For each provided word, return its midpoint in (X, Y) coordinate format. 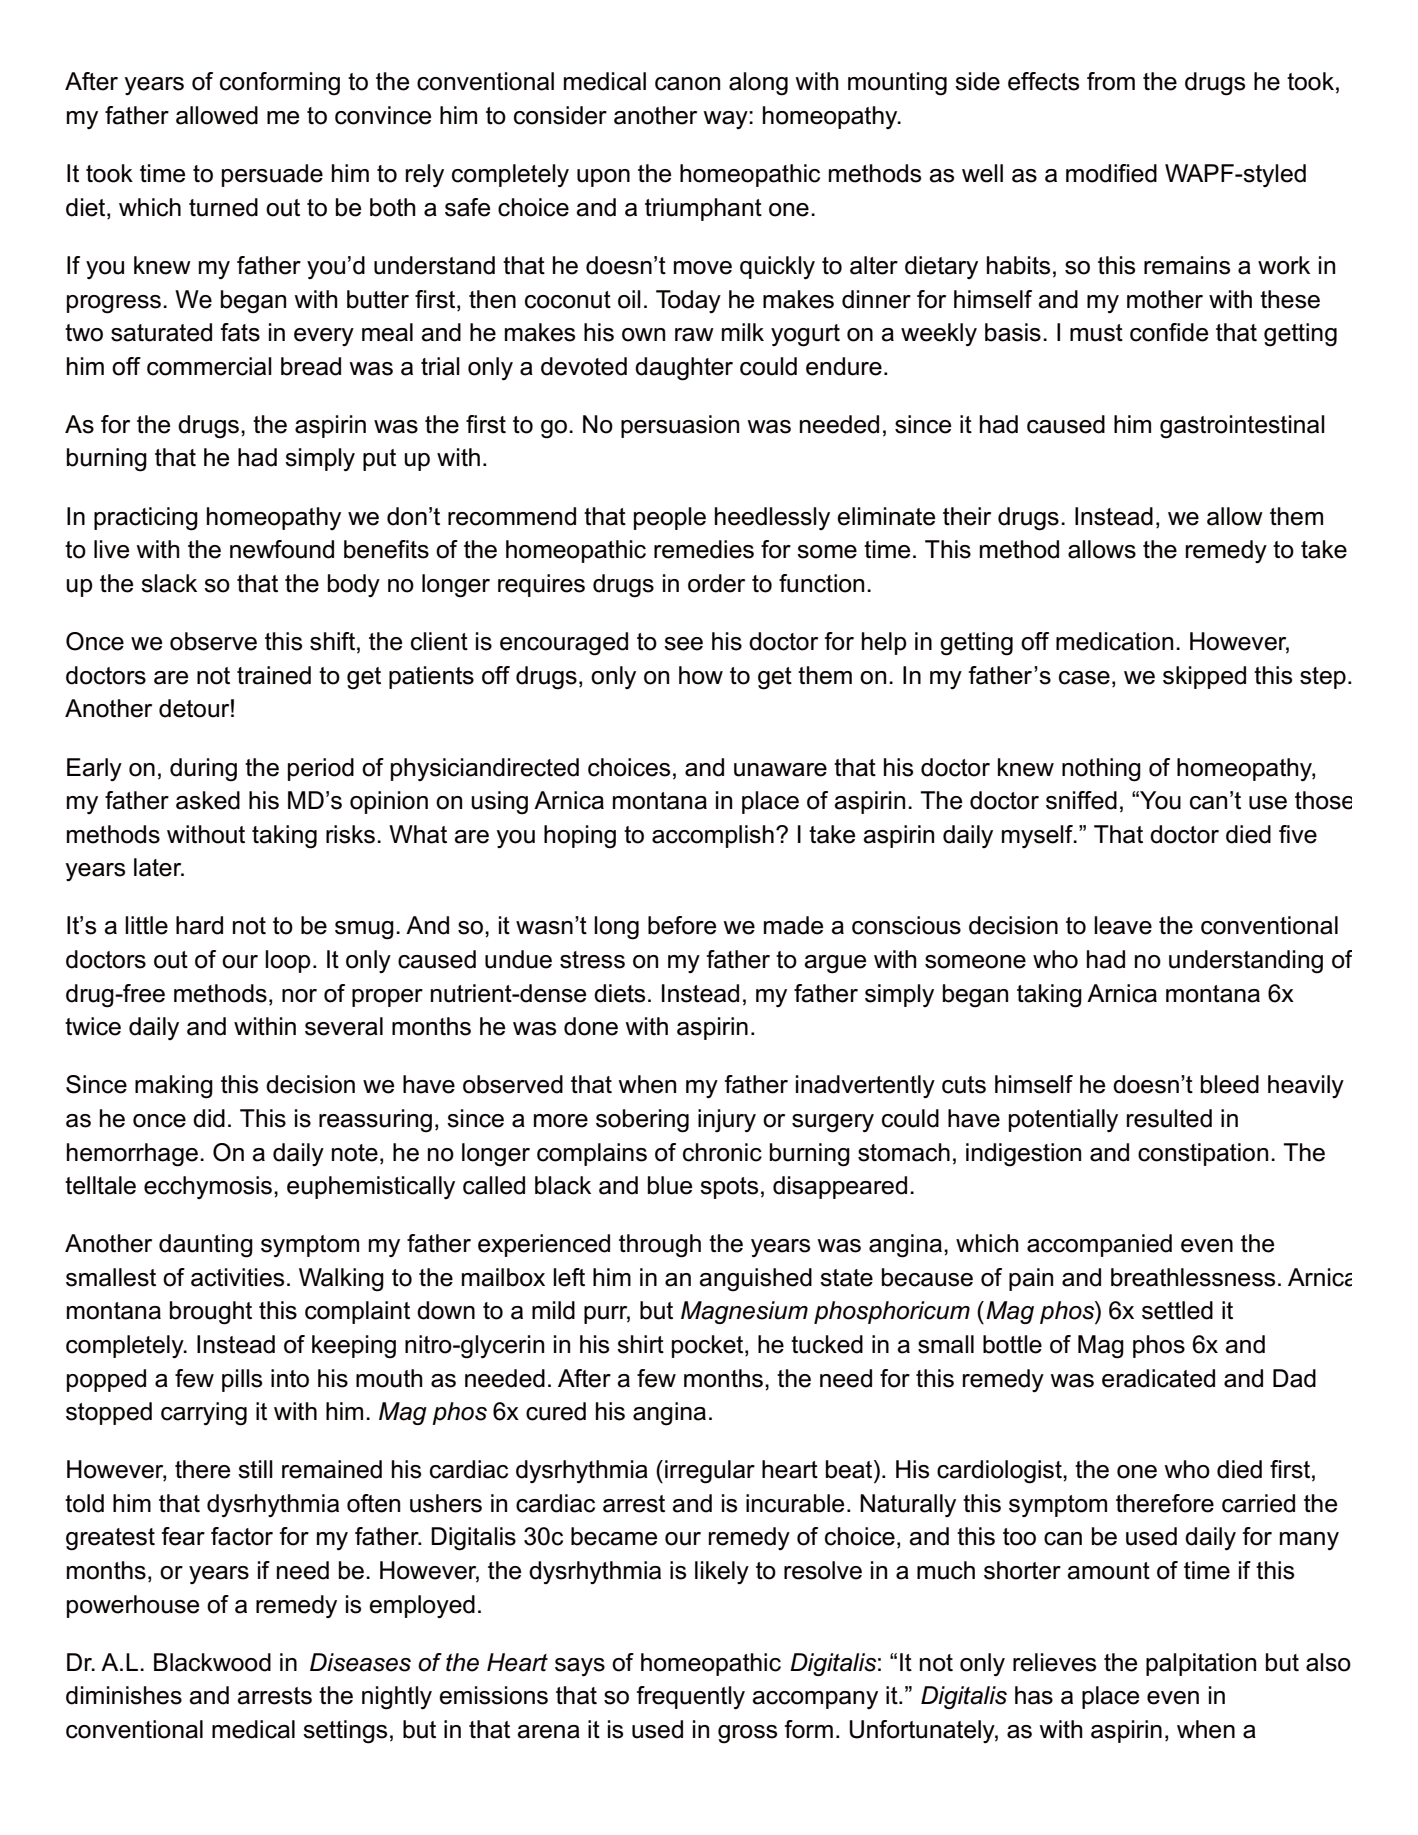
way (726, 120)
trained (274, 675)
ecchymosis (208, 1187)
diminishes (124, 1695)
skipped (1204, 677)
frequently (691, 1697)
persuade (272, 175)
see (683, 644)
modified (1111, 173)
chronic (722, 1152)
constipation (1203, 1154)
